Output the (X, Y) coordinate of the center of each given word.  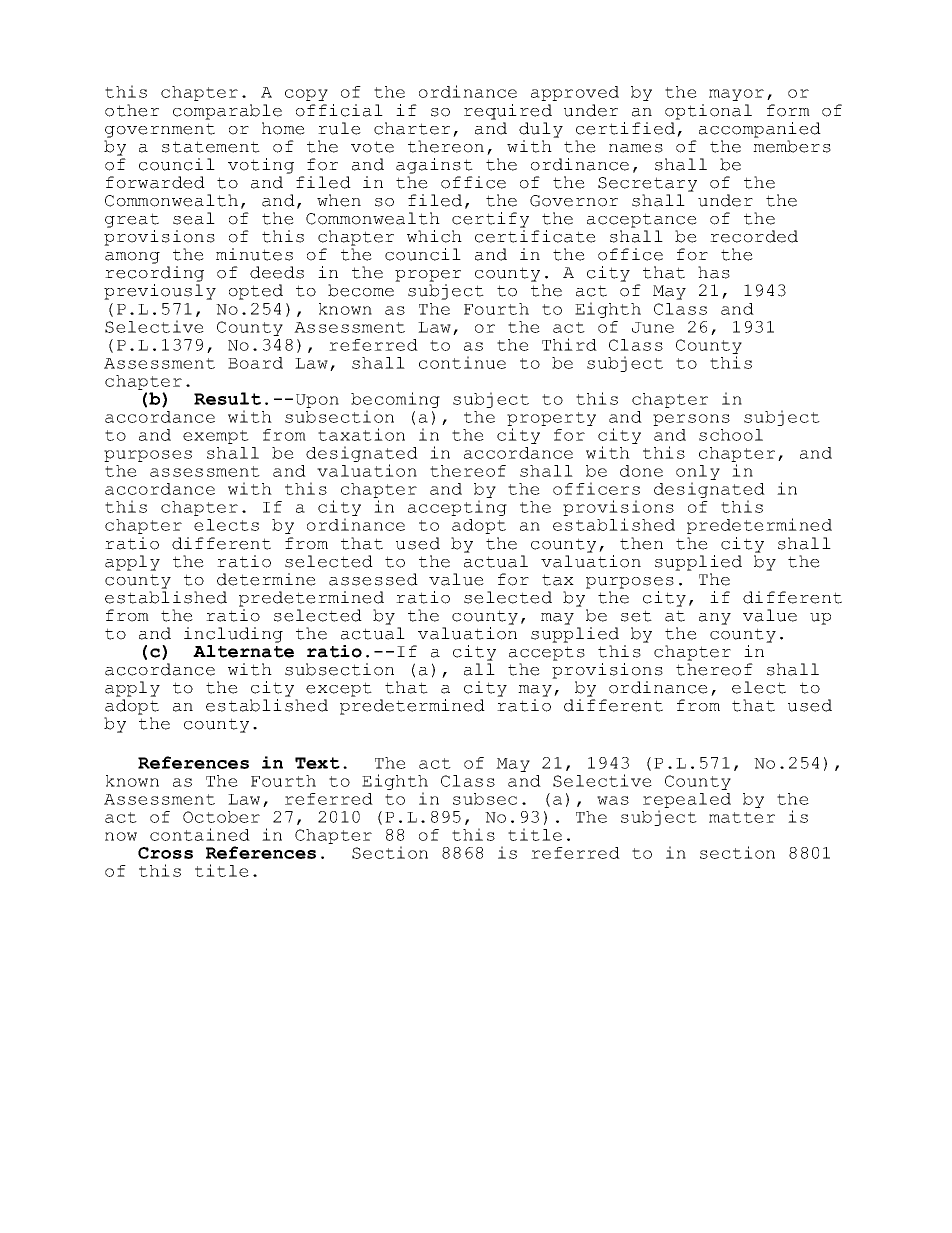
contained (200, 834)
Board (255, 363)
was (613, 800)
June (653, 327)
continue (462, 362)
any (715, 619)
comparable (227, 112)
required (508, 112)
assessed (373, 579)
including (233, 635)
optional (708, 112)
